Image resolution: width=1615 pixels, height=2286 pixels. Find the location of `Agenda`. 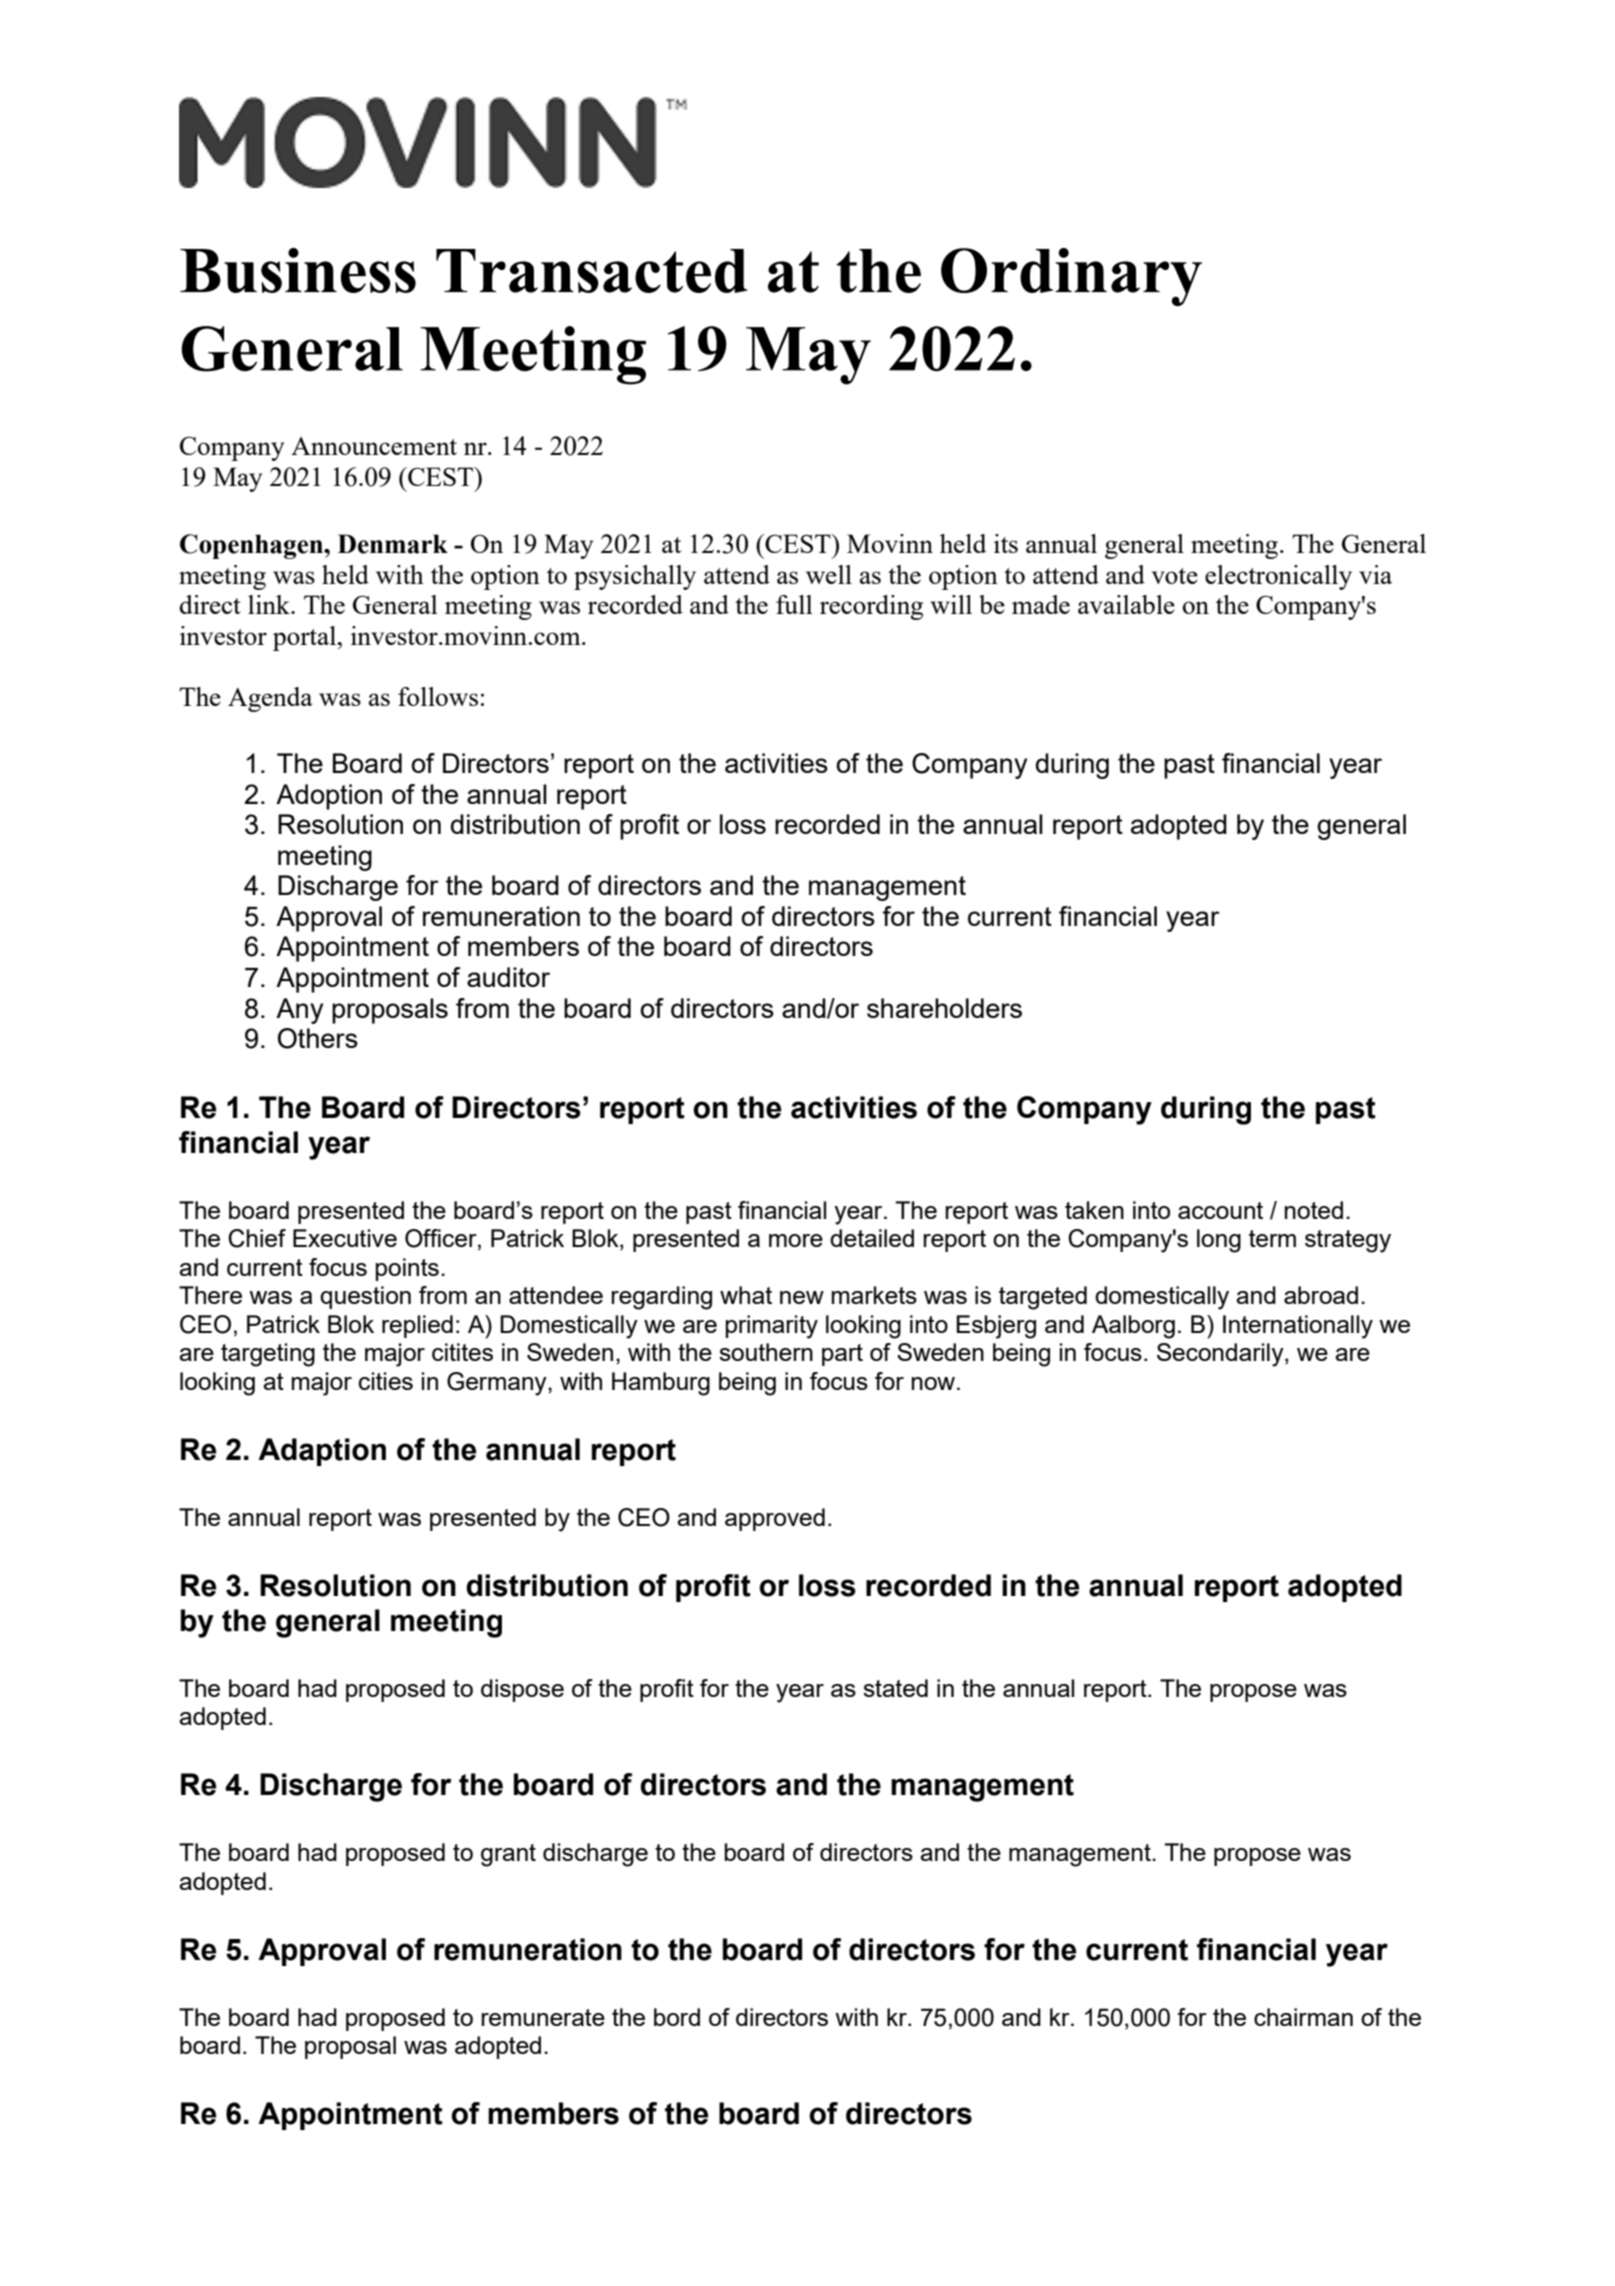

Agenda is located at coordinates (270, 699).
